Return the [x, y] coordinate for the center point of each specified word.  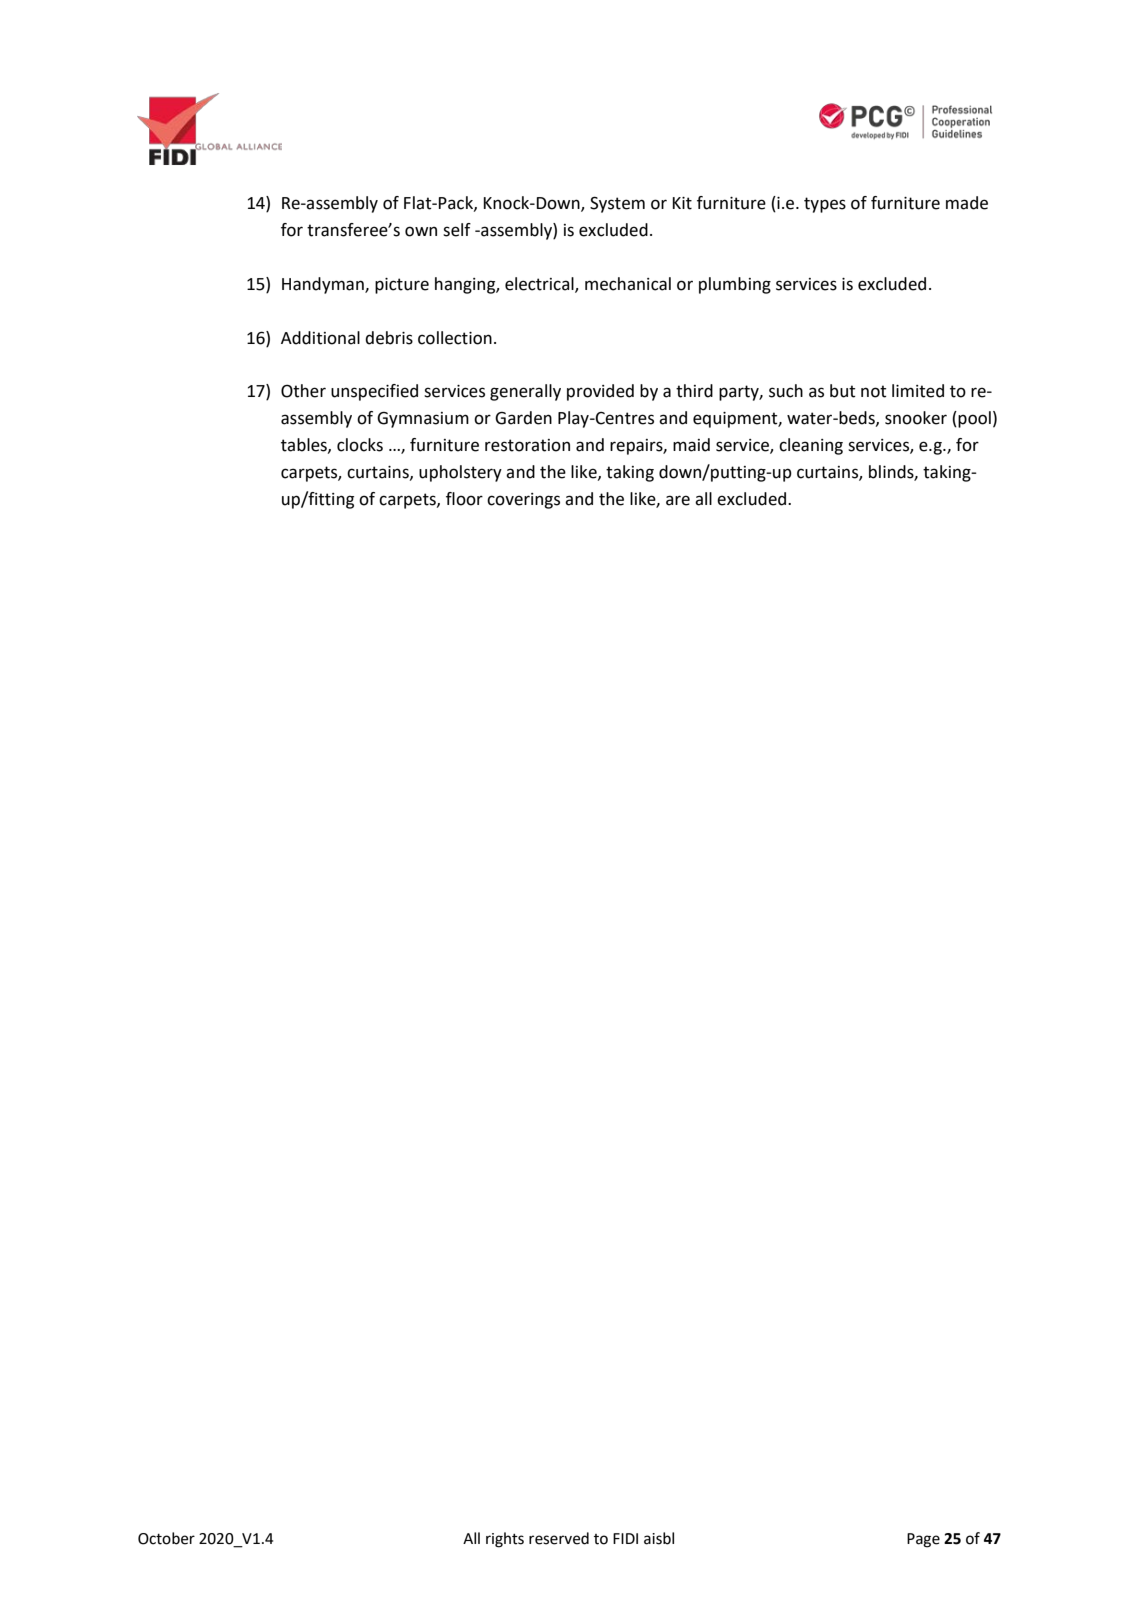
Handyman [324, 285]
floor [464, 499]
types [825, 205]
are [678, 500]
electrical [540, 284]
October [166, 1538]
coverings [523, 501]
